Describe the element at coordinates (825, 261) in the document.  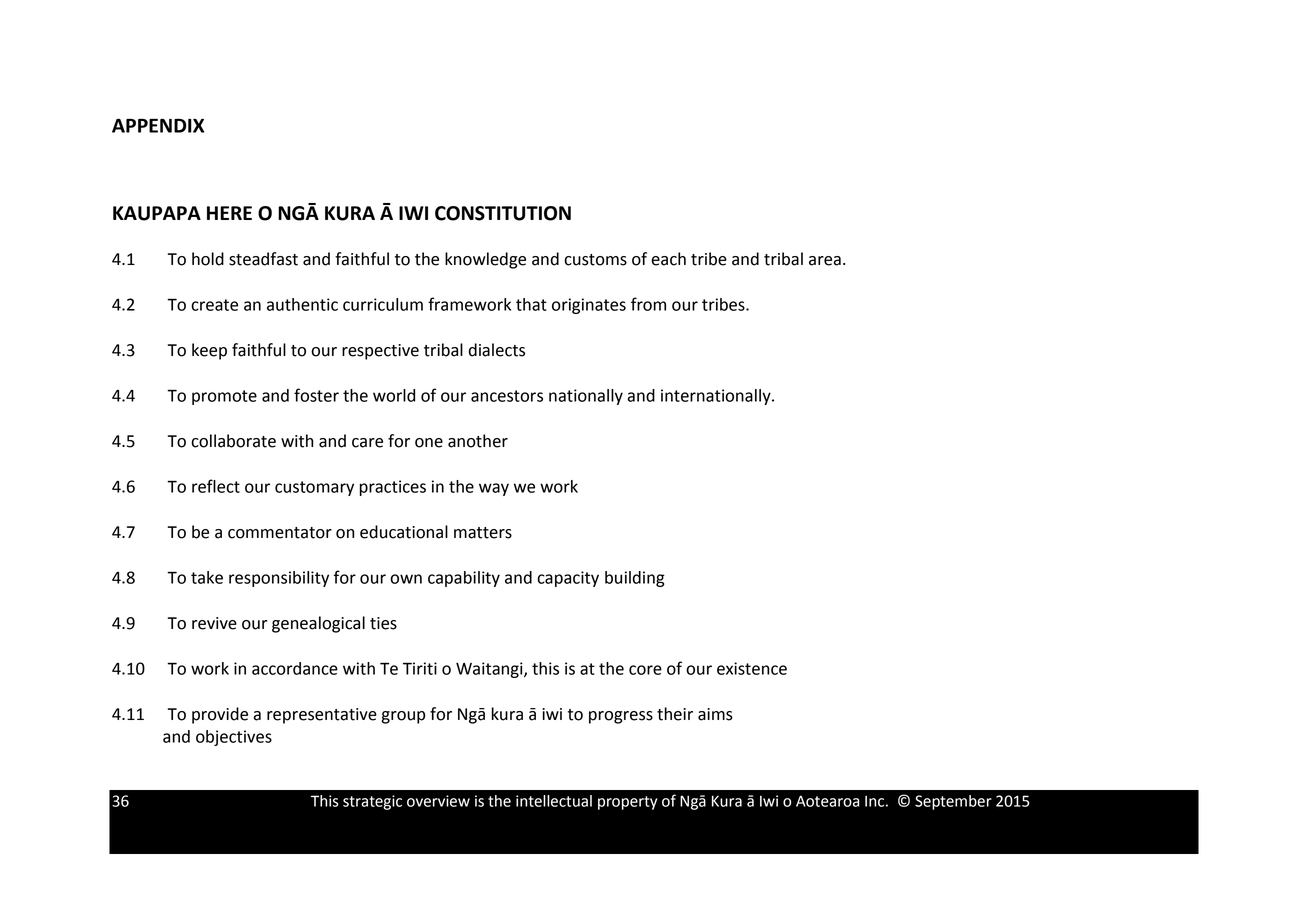
I see `area` at that location.
